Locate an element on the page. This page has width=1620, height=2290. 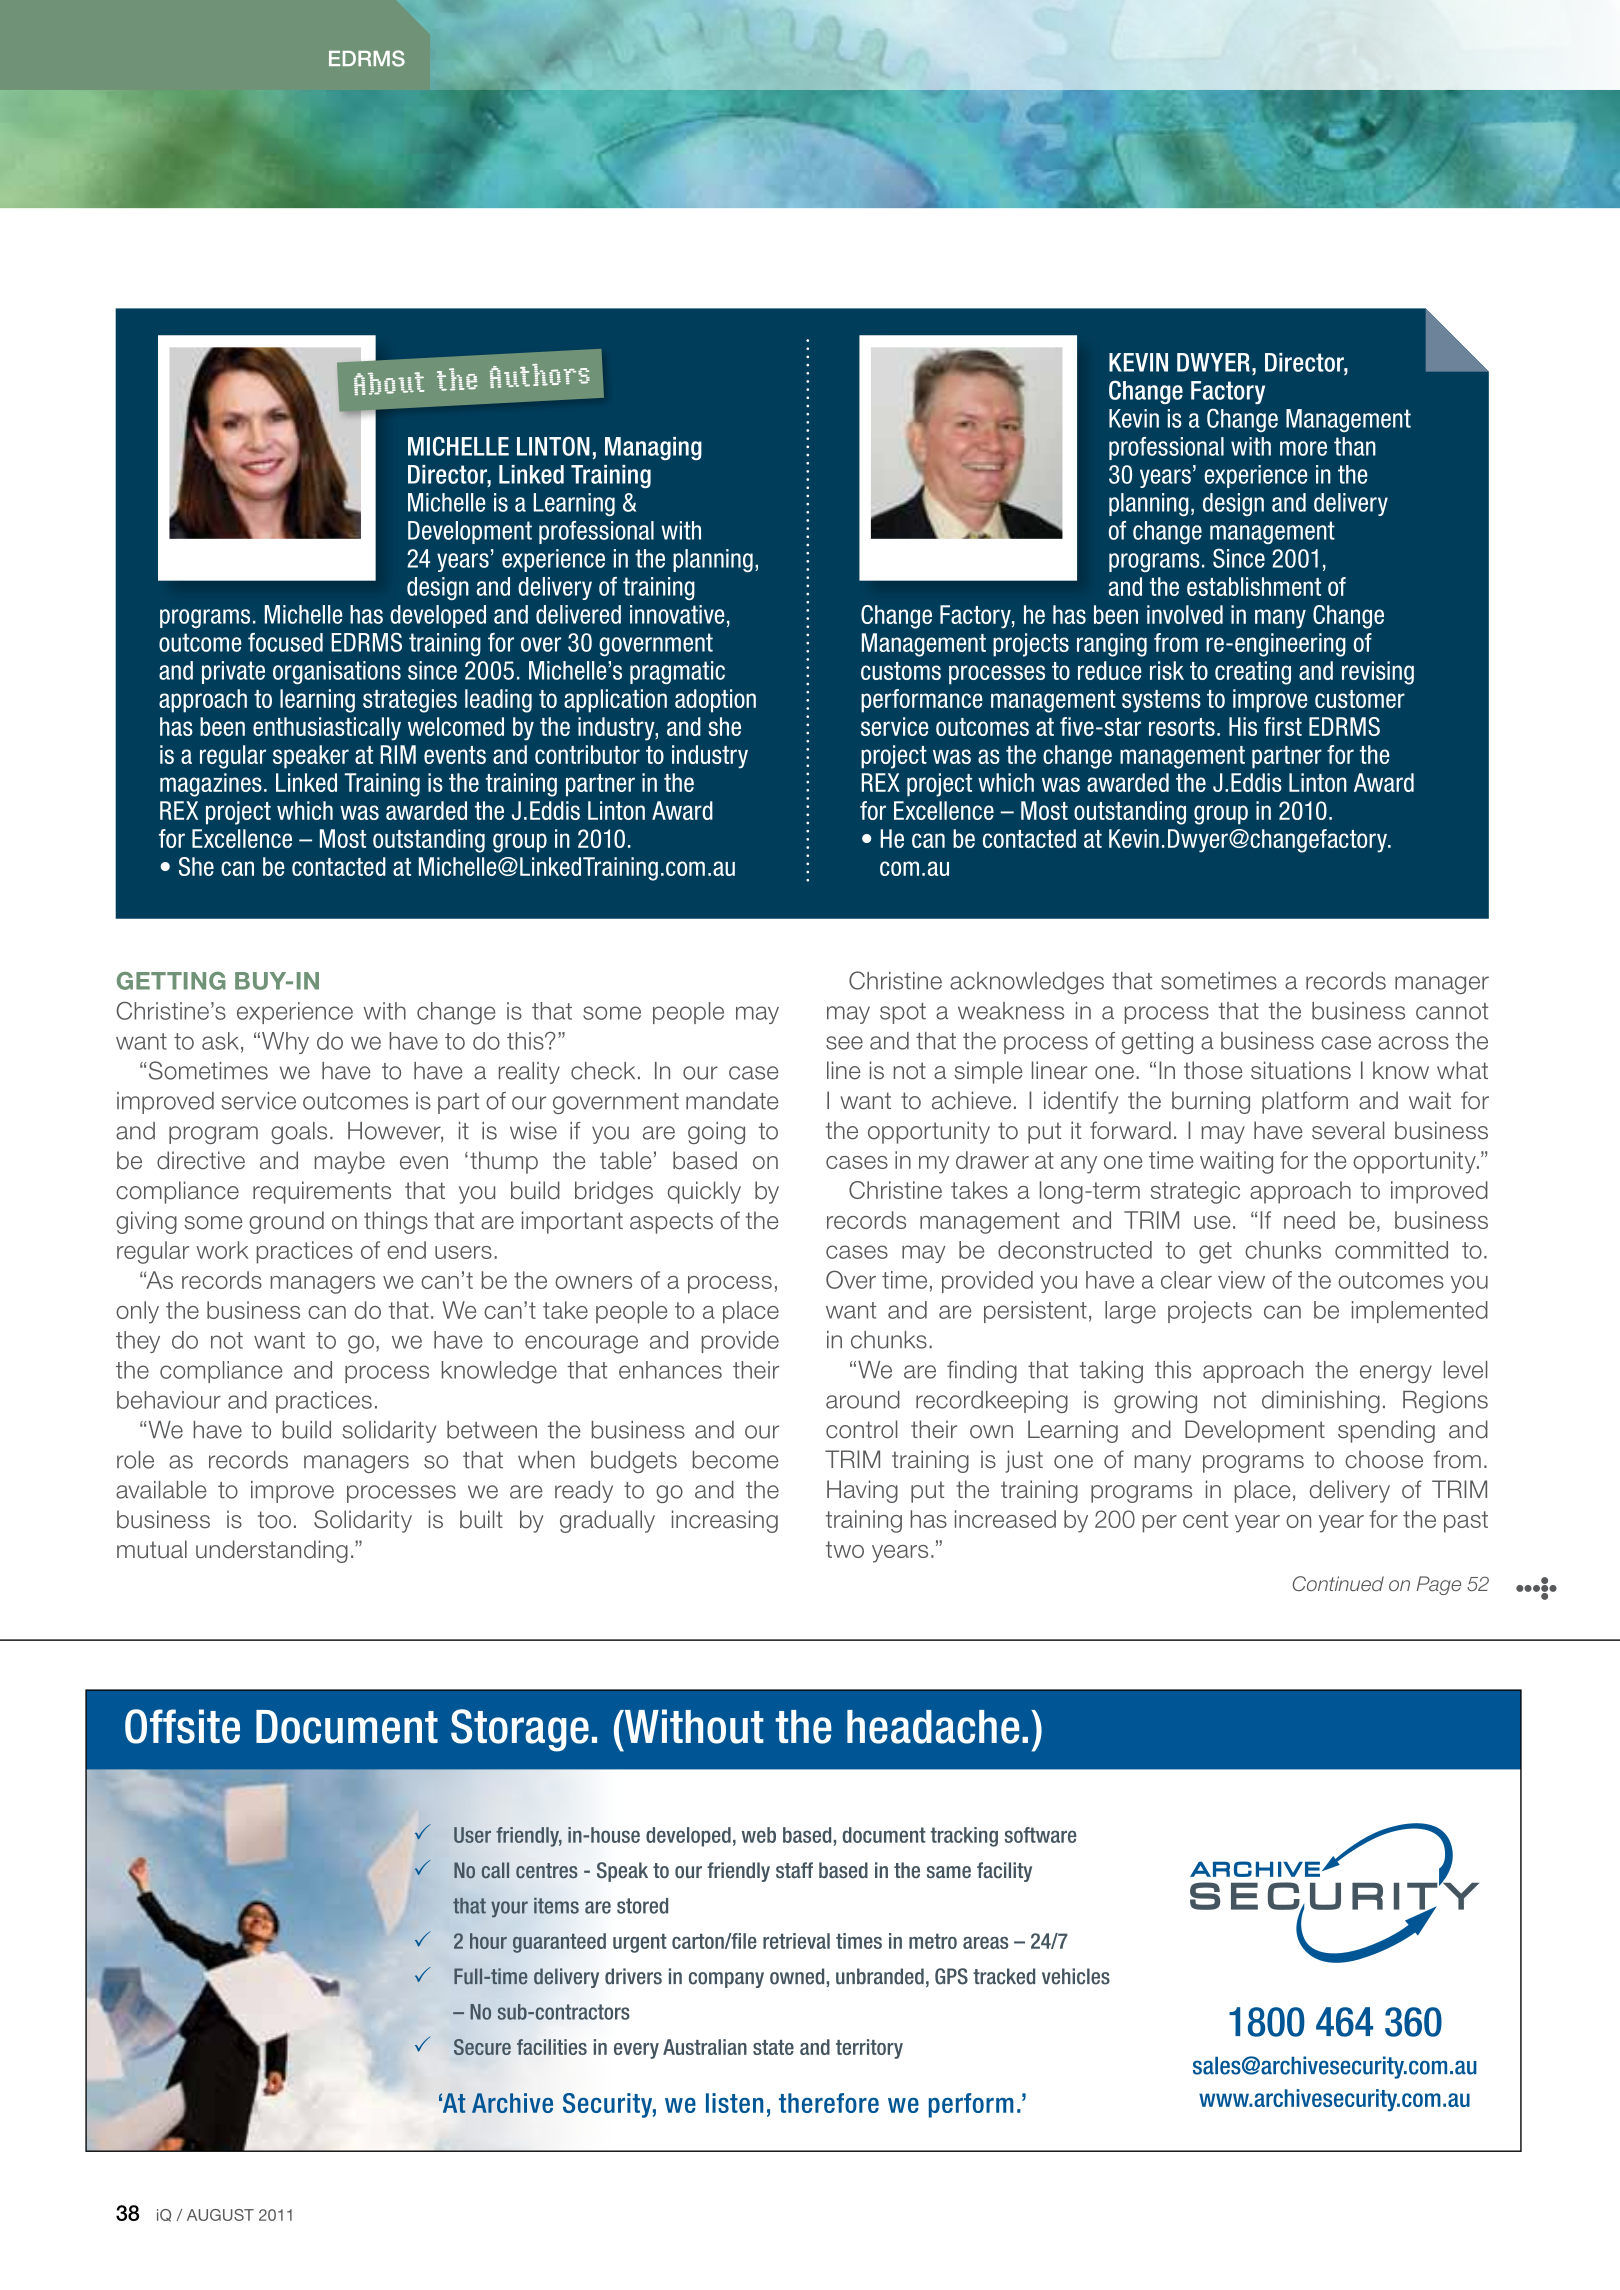
view is located at coordinates (1241, 1280).
